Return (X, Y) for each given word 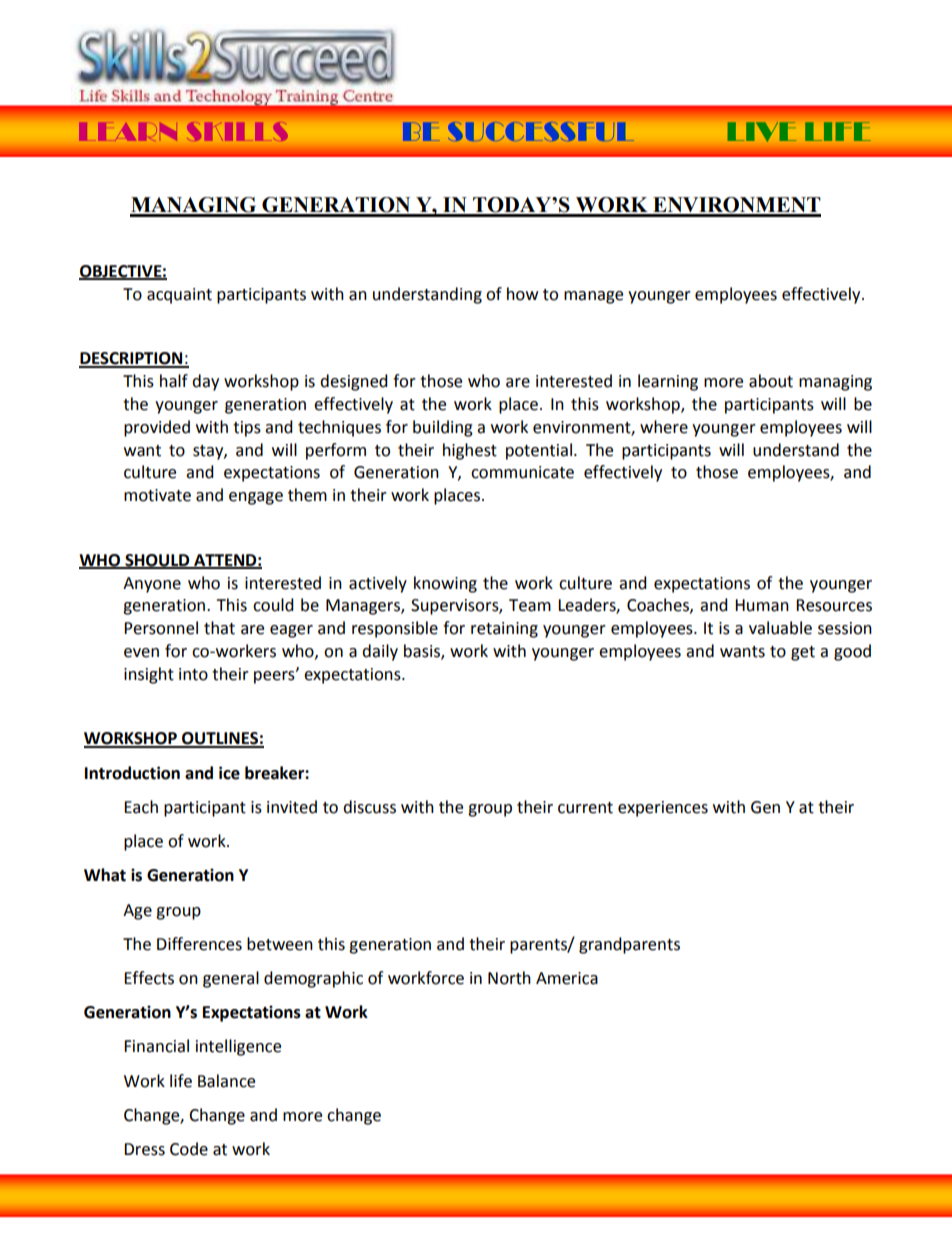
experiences (663, 809)
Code (189, 1149)
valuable (780, 628)
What (105, 875)
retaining (504, 630)
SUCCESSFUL (544, 131)
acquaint (179, 296)
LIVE (762, 132)
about (771, 381)
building (443, 428)
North (509, 978)
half (174, 381)
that (219, 628)
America (567, 978)
